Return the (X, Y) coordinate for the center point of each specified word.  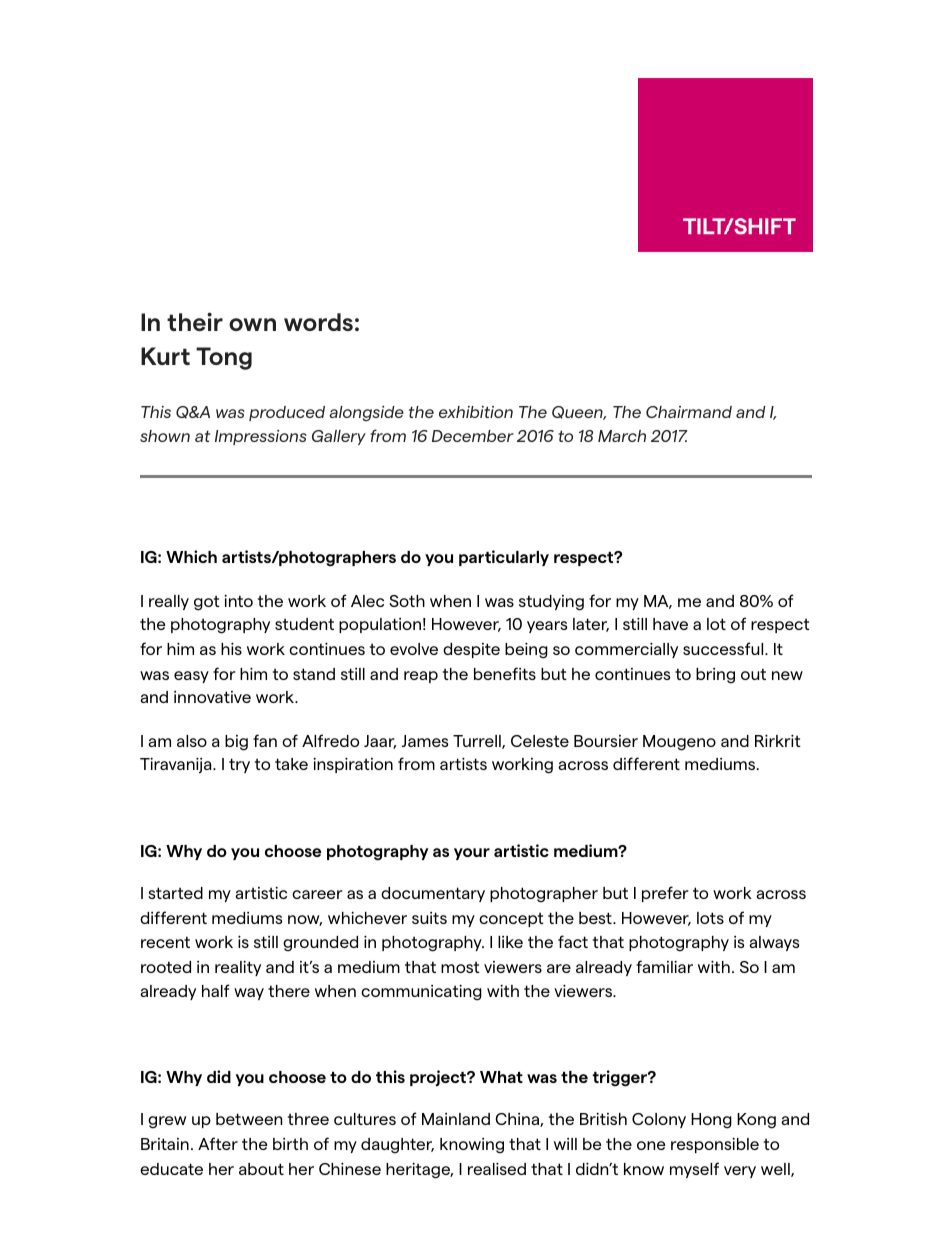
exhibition (476, 412)
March (622, 436)
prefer (665, 894)
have (670, 624)
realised (497, 1168)
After (218, 1143)
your (472, 854)
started (175, 893)
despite (471, 650)
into (238, 601)
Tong (224, 358)
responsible (715, 1145)
